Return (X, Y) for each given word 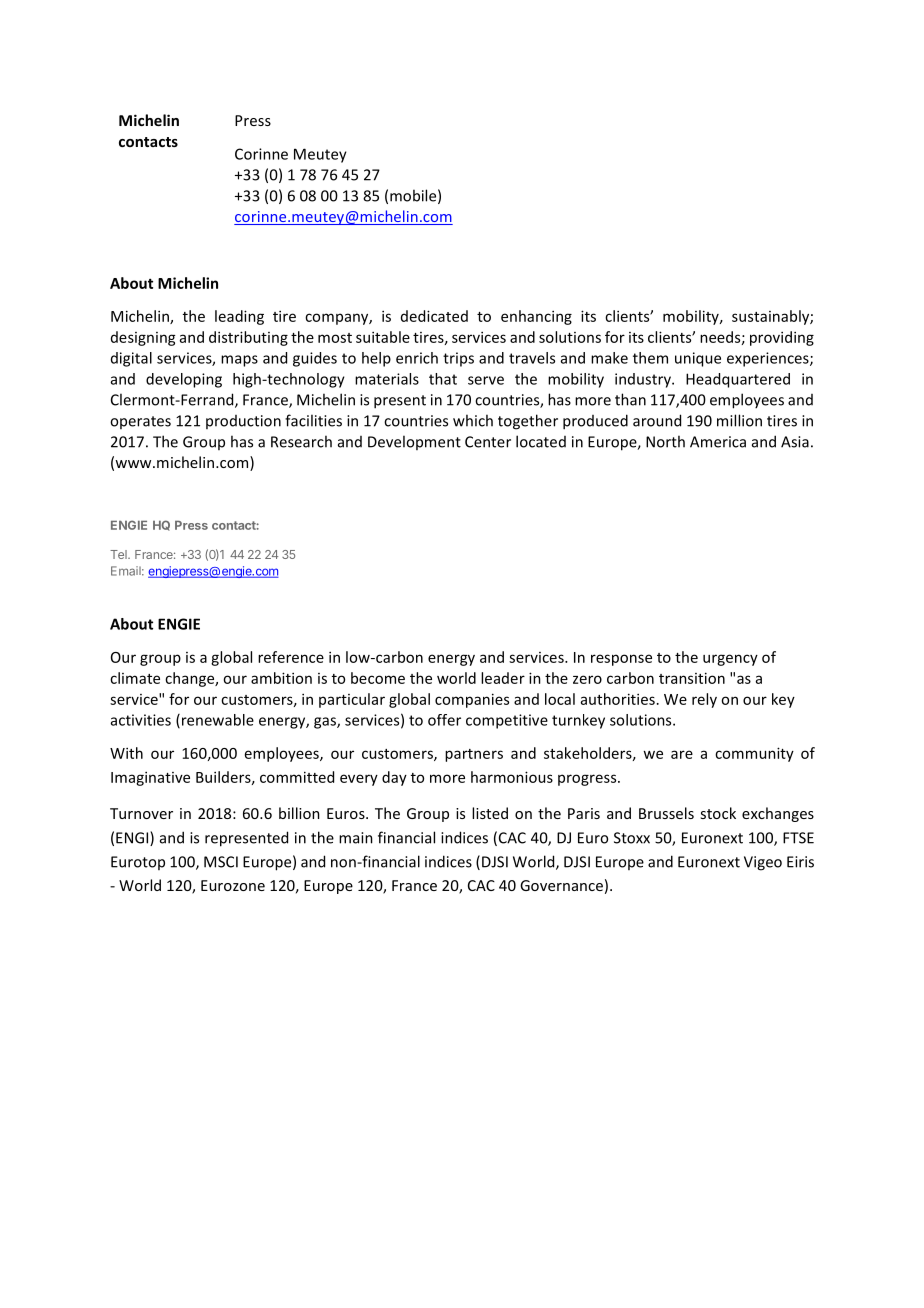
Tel (119, 554)
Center (488, 442)
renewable (216, 721)
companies (472, 700)
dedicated (434, 316)
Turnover (141, 813)
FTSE (798, 838)
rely (704, 700)
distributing (248, 338)
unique (698, 359)
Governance (561, 885)
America (718, 442)
